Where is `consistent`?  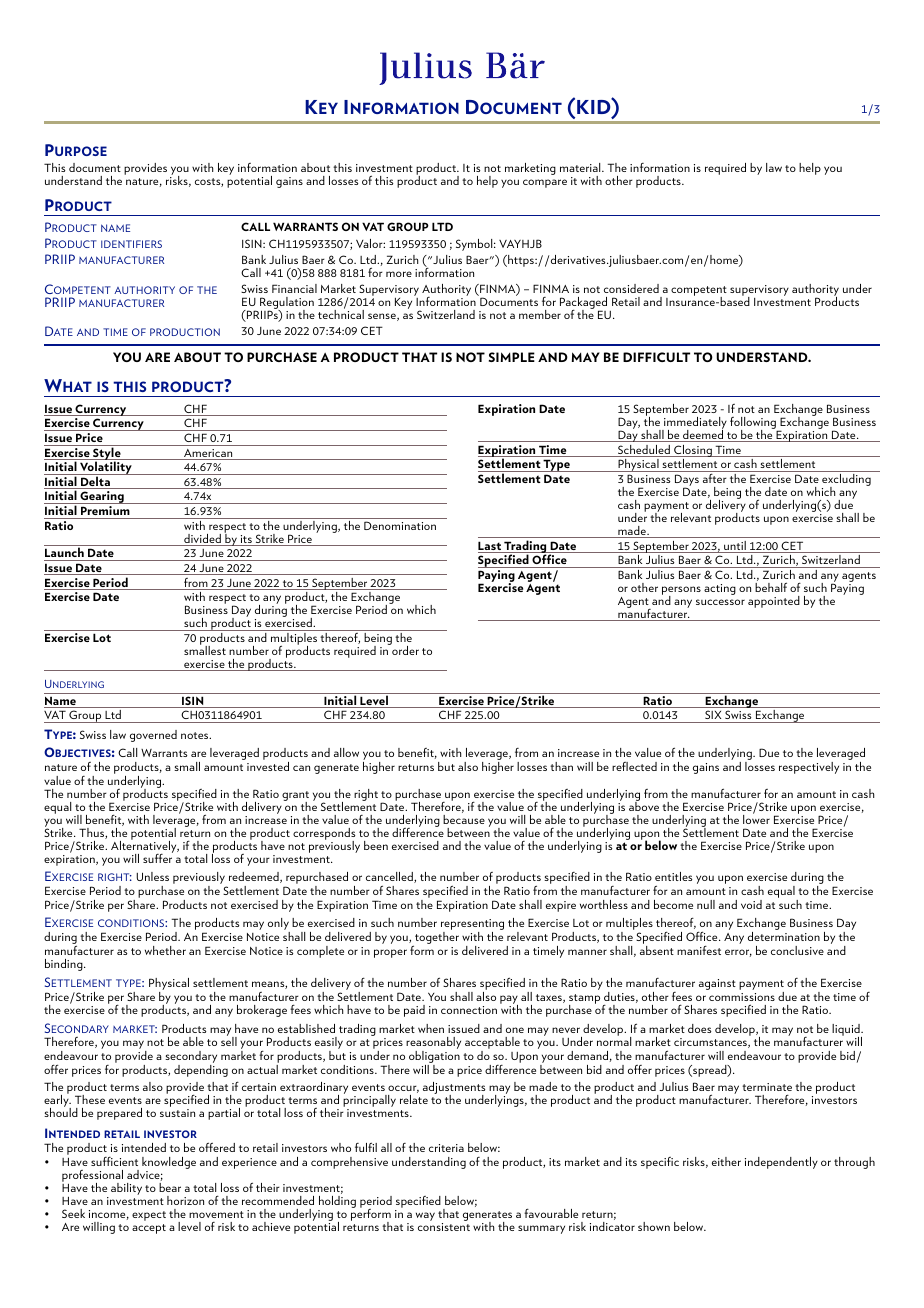 consistent is located at coordinates (444, 1227).
